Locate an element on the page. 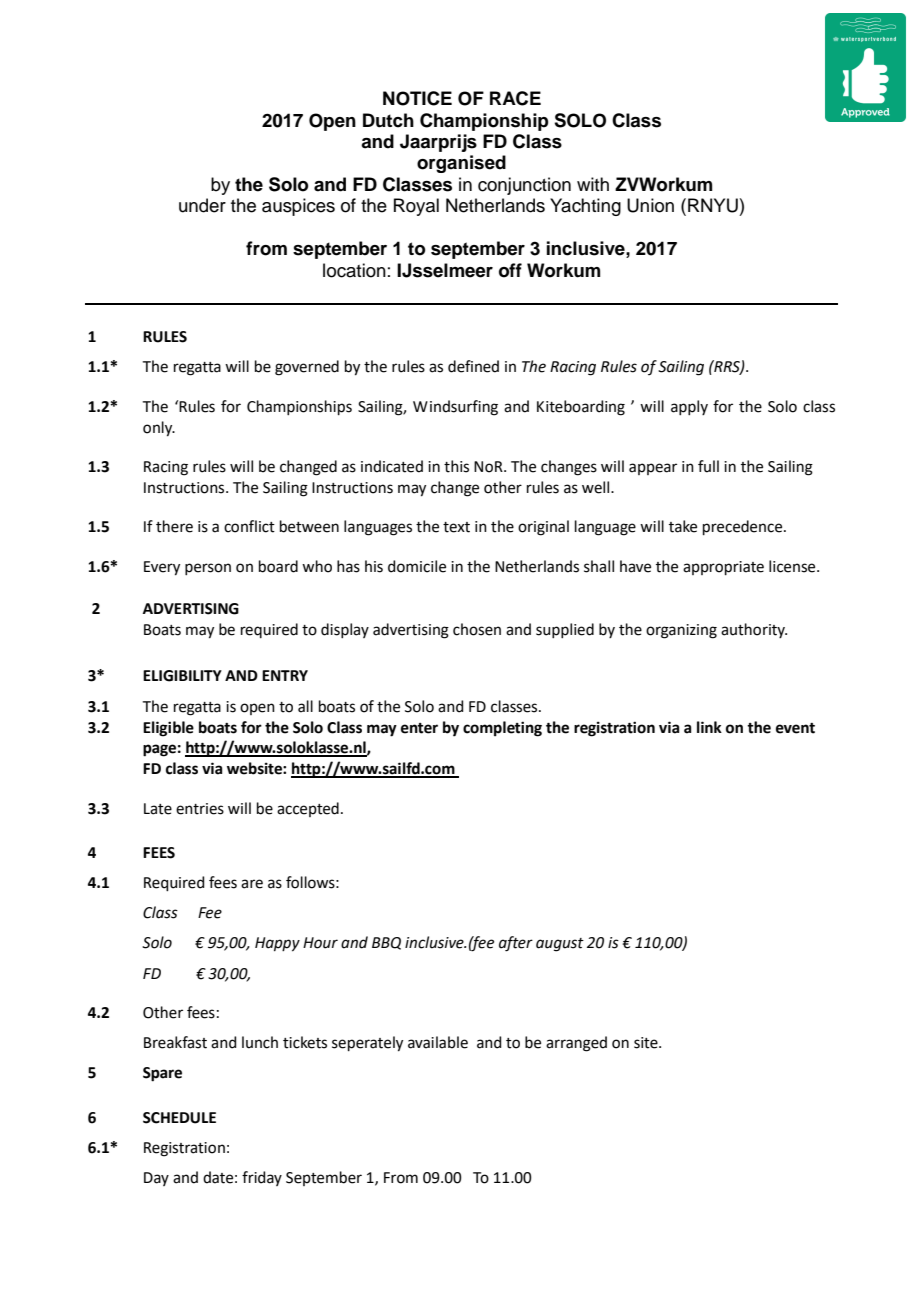 The image size is (924, 1308). link is located at coordinates (709, 727).
